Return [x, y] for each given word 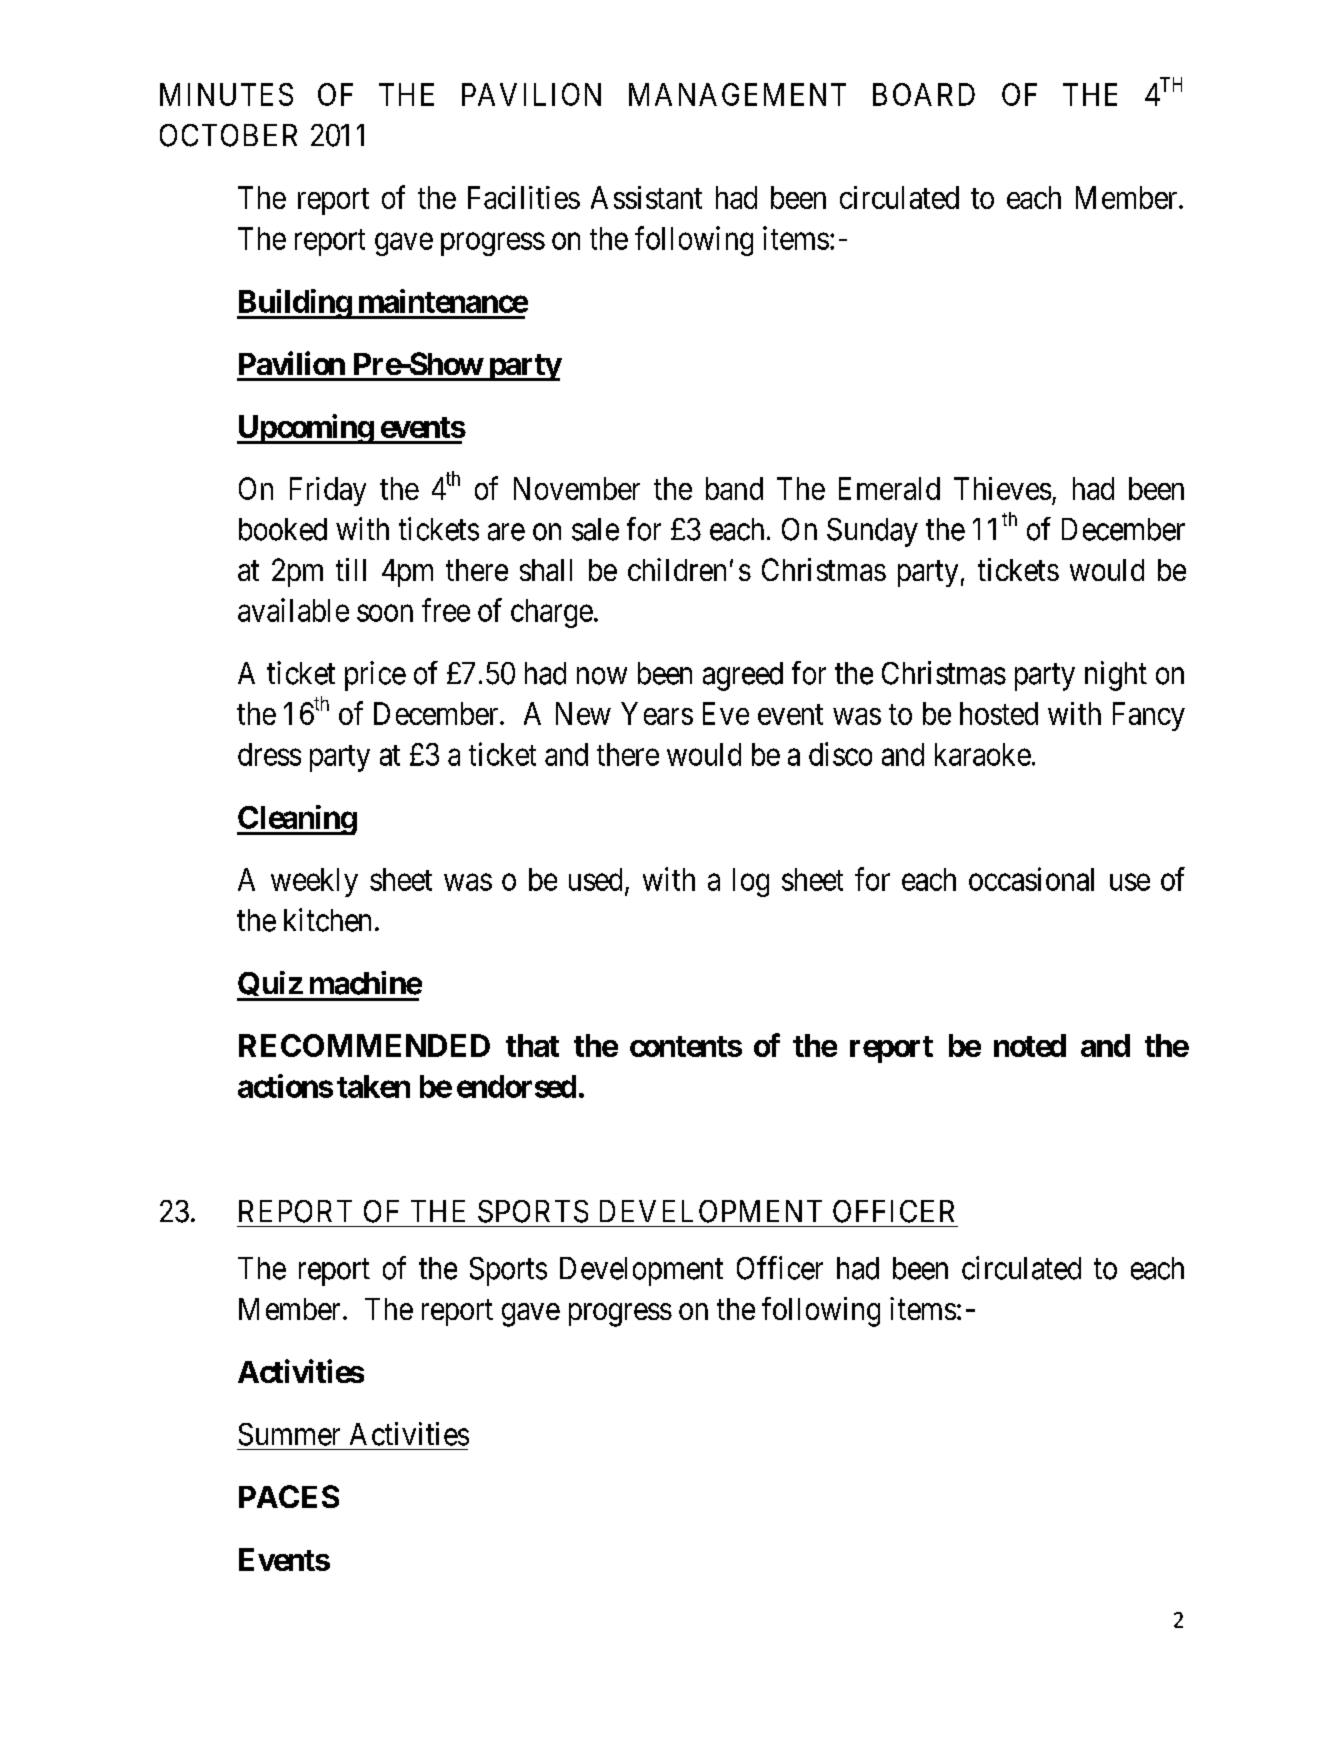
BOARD [924, 94]
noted [1030, 1045]
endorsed [516, 1086]
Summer [289, 1434]
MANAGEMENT [737, 94]
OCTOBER [228, 135]
